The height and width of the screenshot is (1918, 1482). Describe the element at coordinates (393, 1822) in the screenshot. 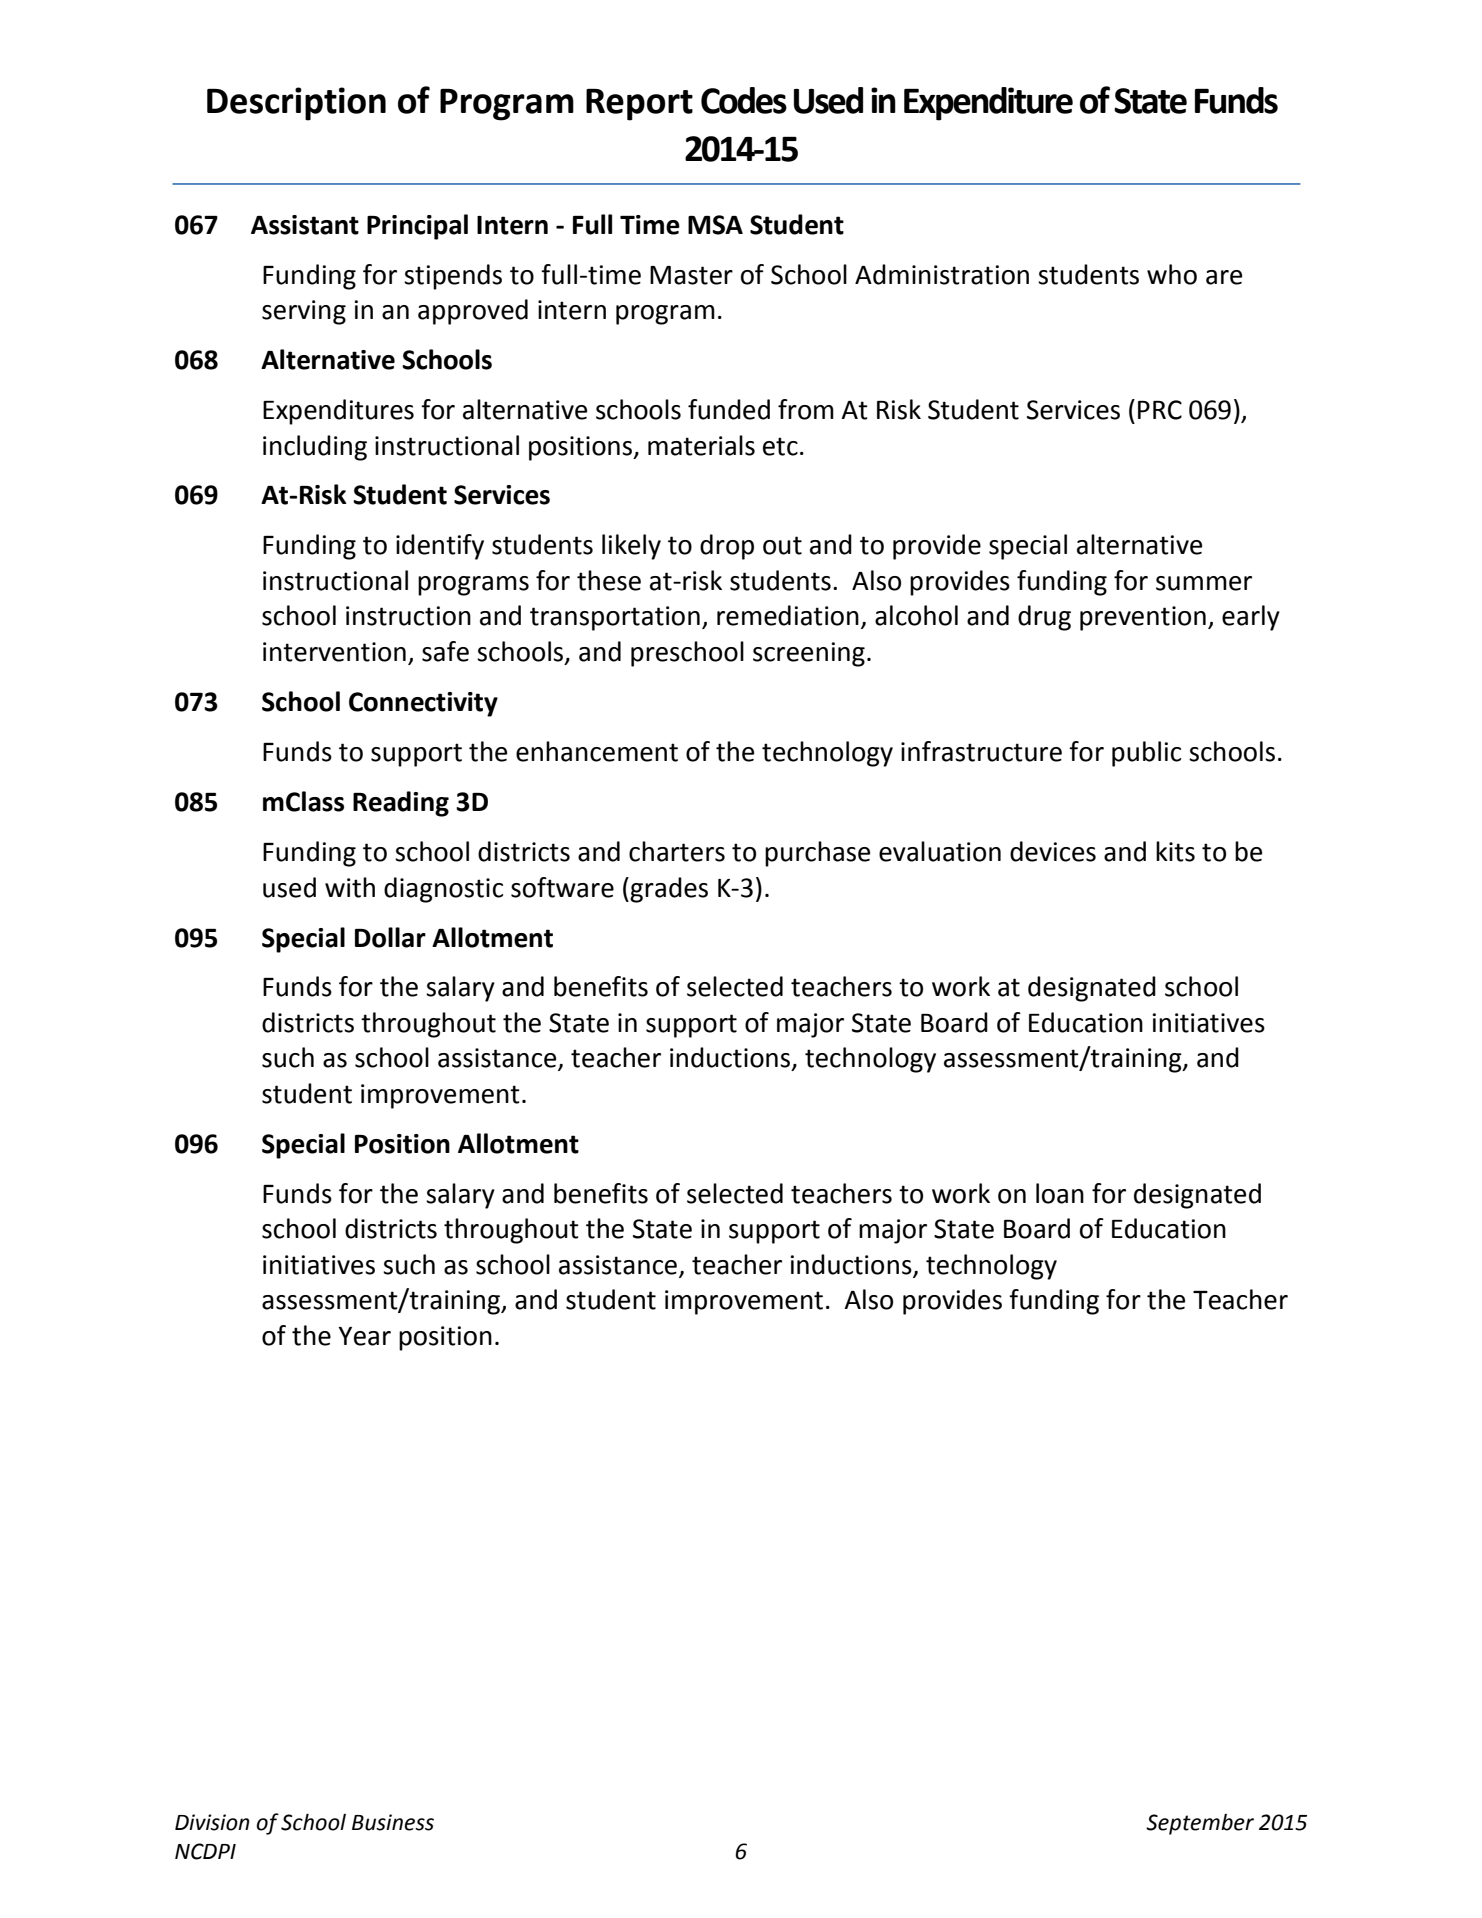

I see `Business` at that location.
